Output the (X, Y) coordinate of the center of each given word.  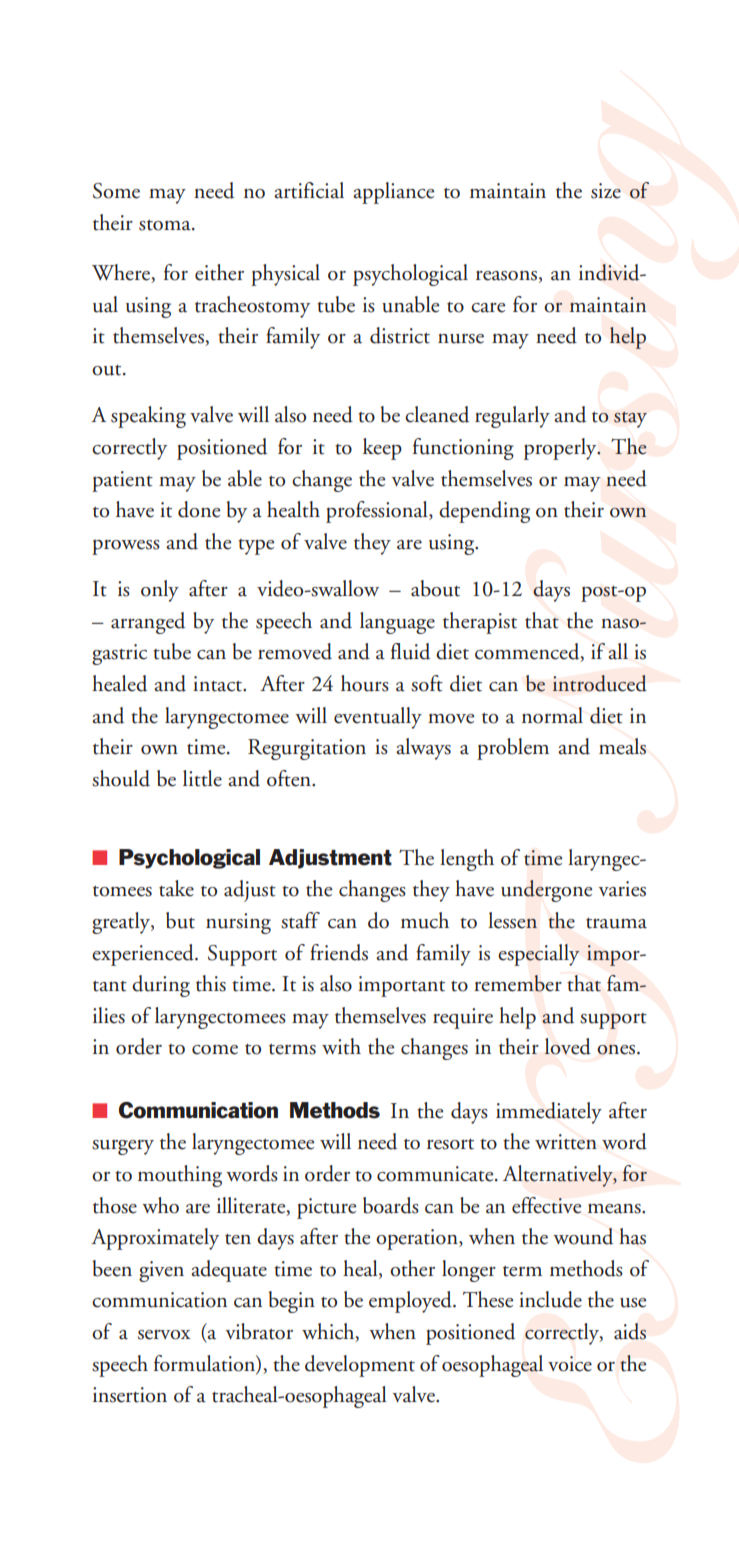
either (219, 272)
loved (568, 1046)
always (423, 749)
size (606, 191)
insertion (130, 1395)
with (341, 1046)
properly (561, 449)
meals (622, 746)
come (215, 1050)
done (199, 509)
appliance (393, 193)
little (202, 778)
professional (378, 512)
